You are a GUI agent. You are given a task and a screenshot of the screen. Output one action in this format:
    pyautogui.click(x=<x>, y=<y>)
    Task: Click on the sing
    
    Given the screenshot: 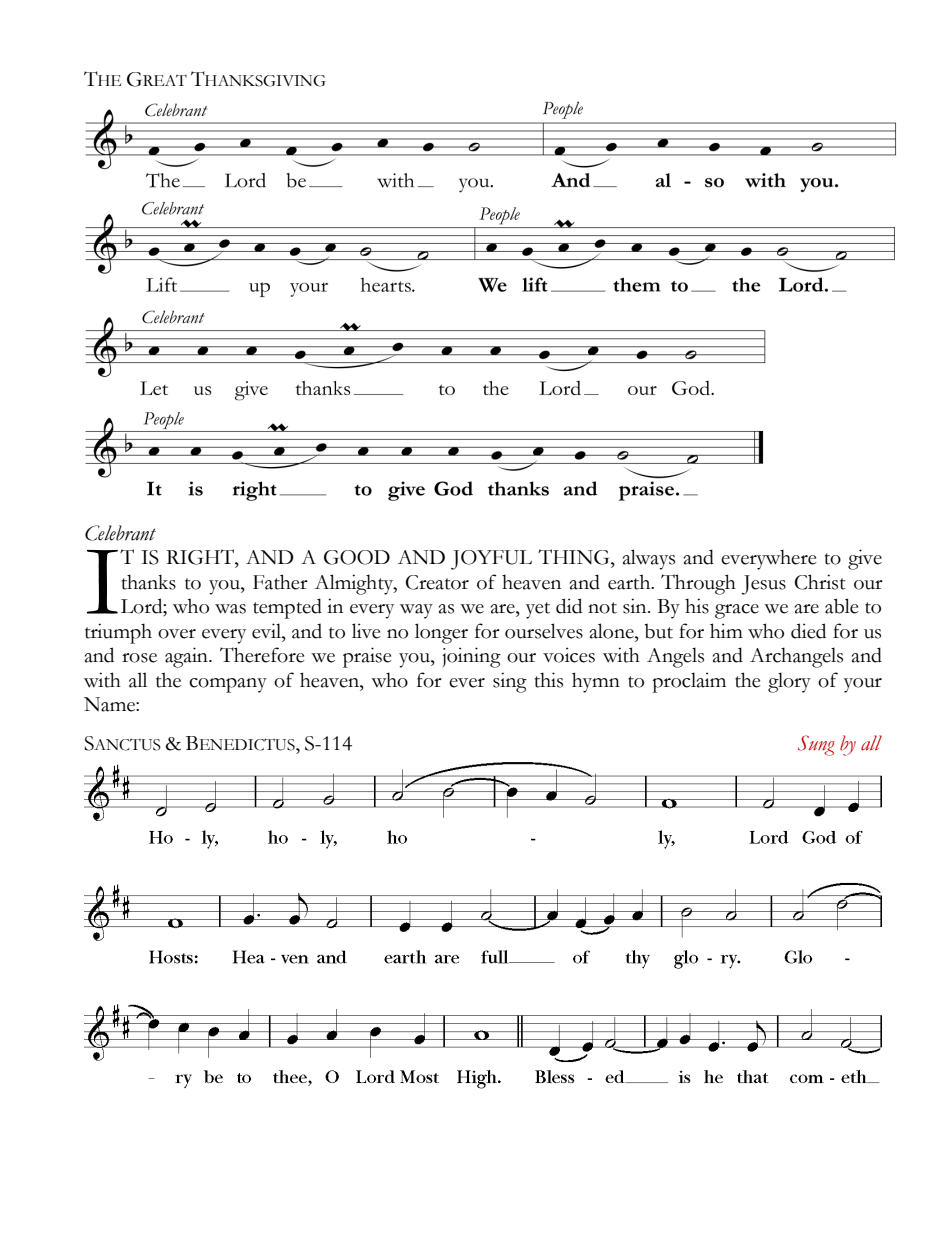 What is the action you would take?
    pyautogui.click(x=510, y=682)
